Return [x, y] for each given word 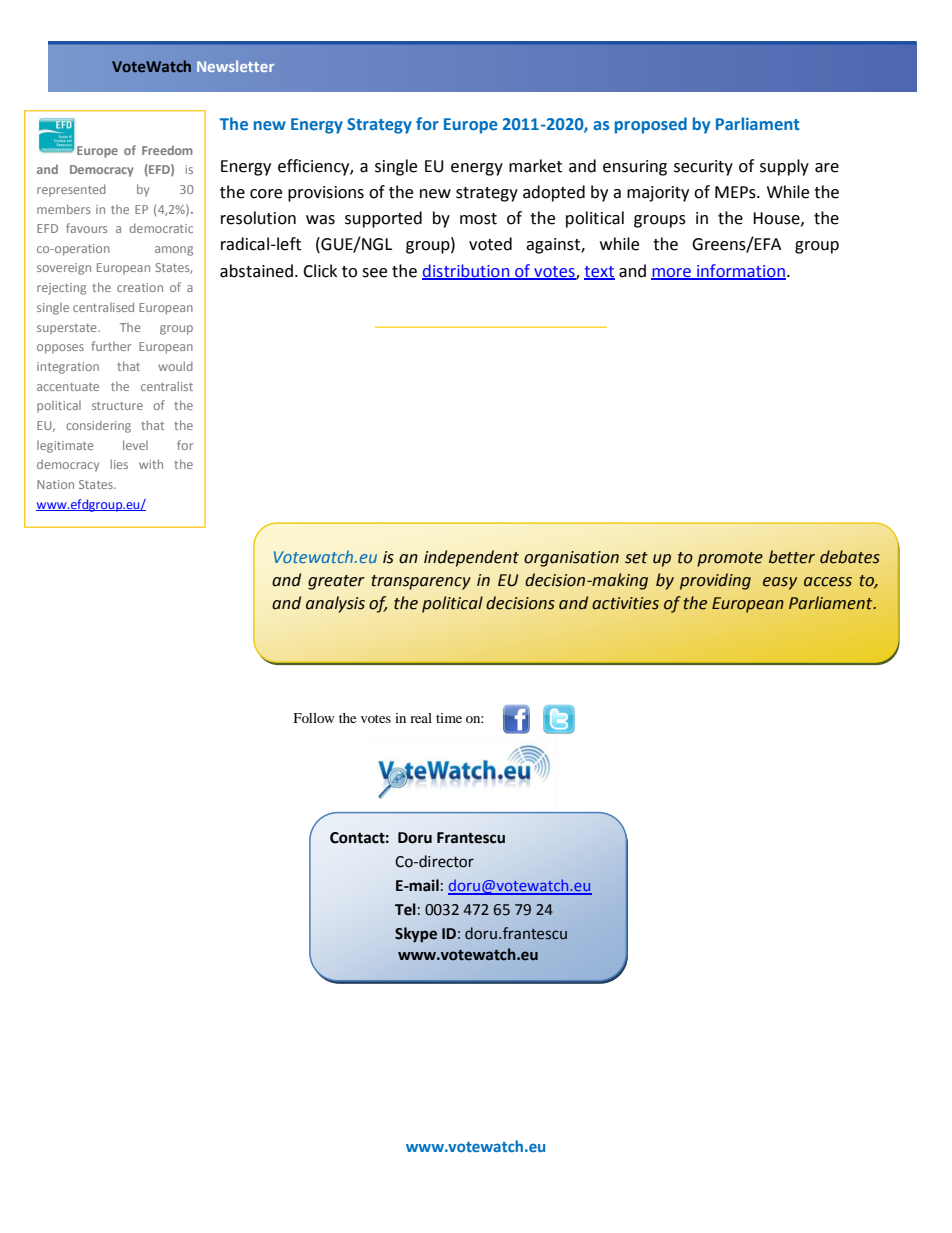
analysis [335, 604]
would [175, 366]
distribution [467, 271]
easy [780, 583]
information [740, 271]
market [535, 166]
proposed [651, 125]
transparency [421, 582]
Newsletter [235, 66]
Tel [405, 909]
